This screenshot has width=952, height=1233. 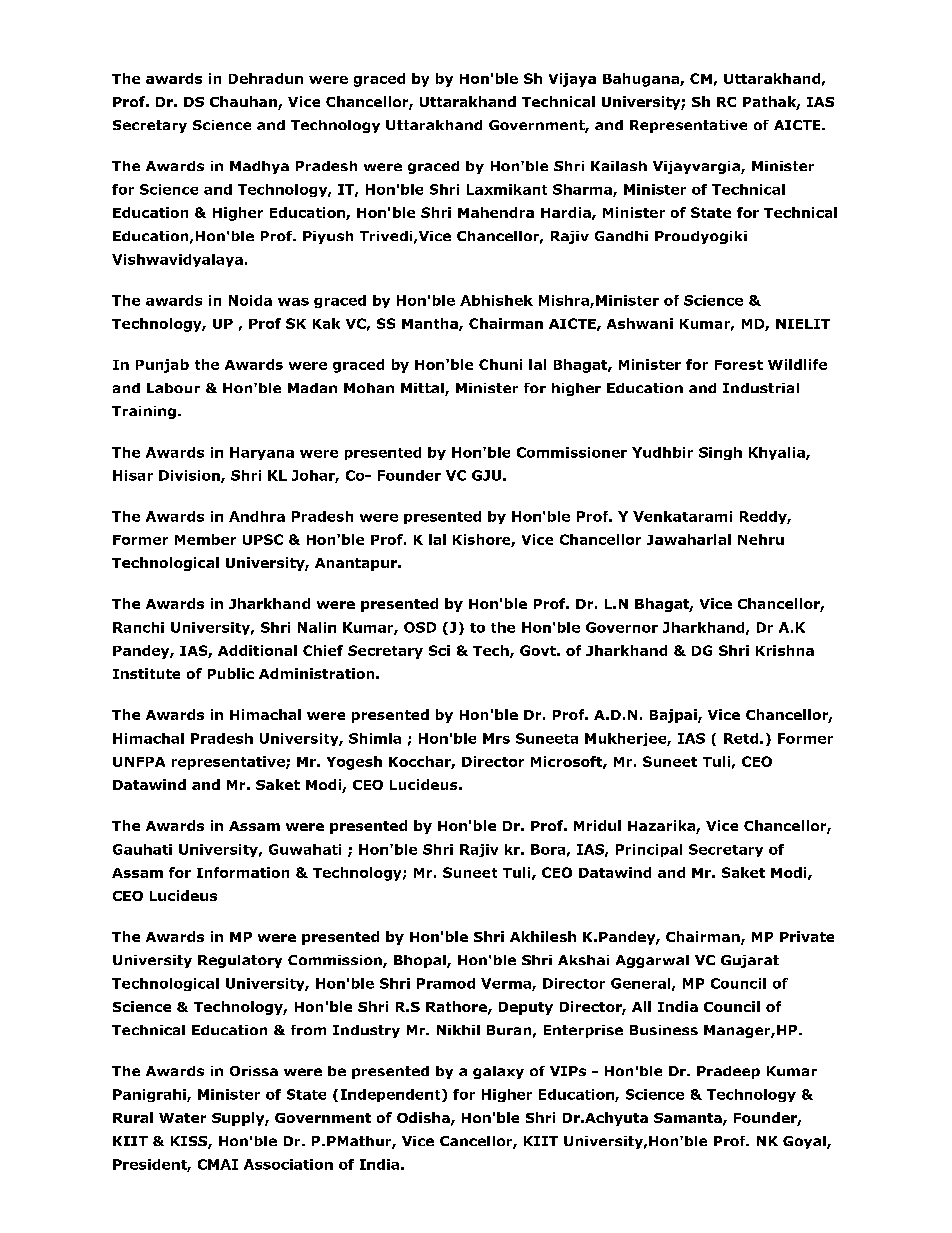 What do you see at coordinates (728, 1072) in the screenshot?
I see `Pradeep` at bounding box center [728, 1072].
